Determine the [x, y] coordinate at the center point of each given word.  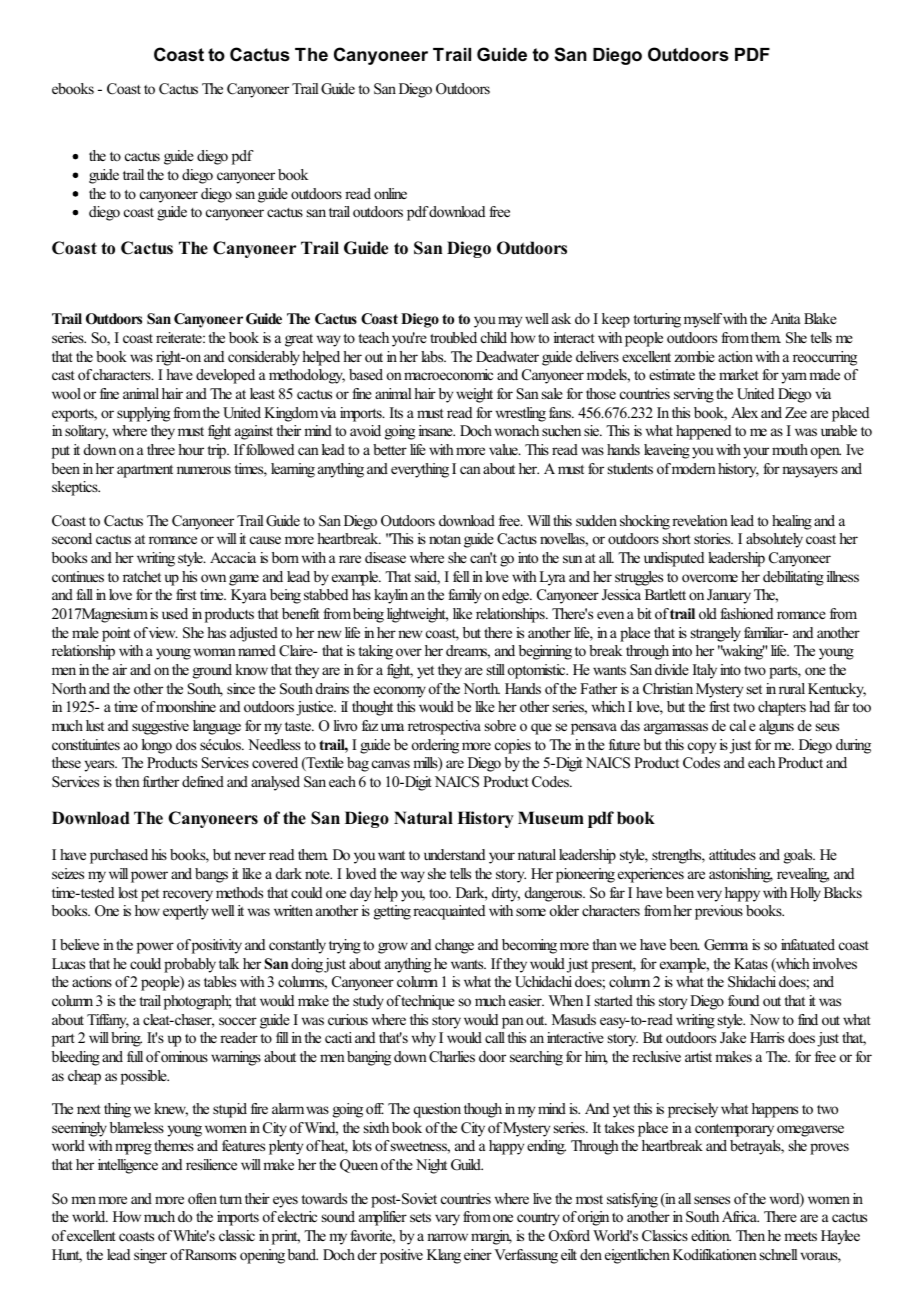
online [390, 193]
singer [150, 1256]
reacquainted [449, 912]
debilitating [793, 578]
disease [385, 557]
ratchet [142, 576]
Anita [785, 318]
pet [150, 895]
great [299, 340]
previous [719, 912]
